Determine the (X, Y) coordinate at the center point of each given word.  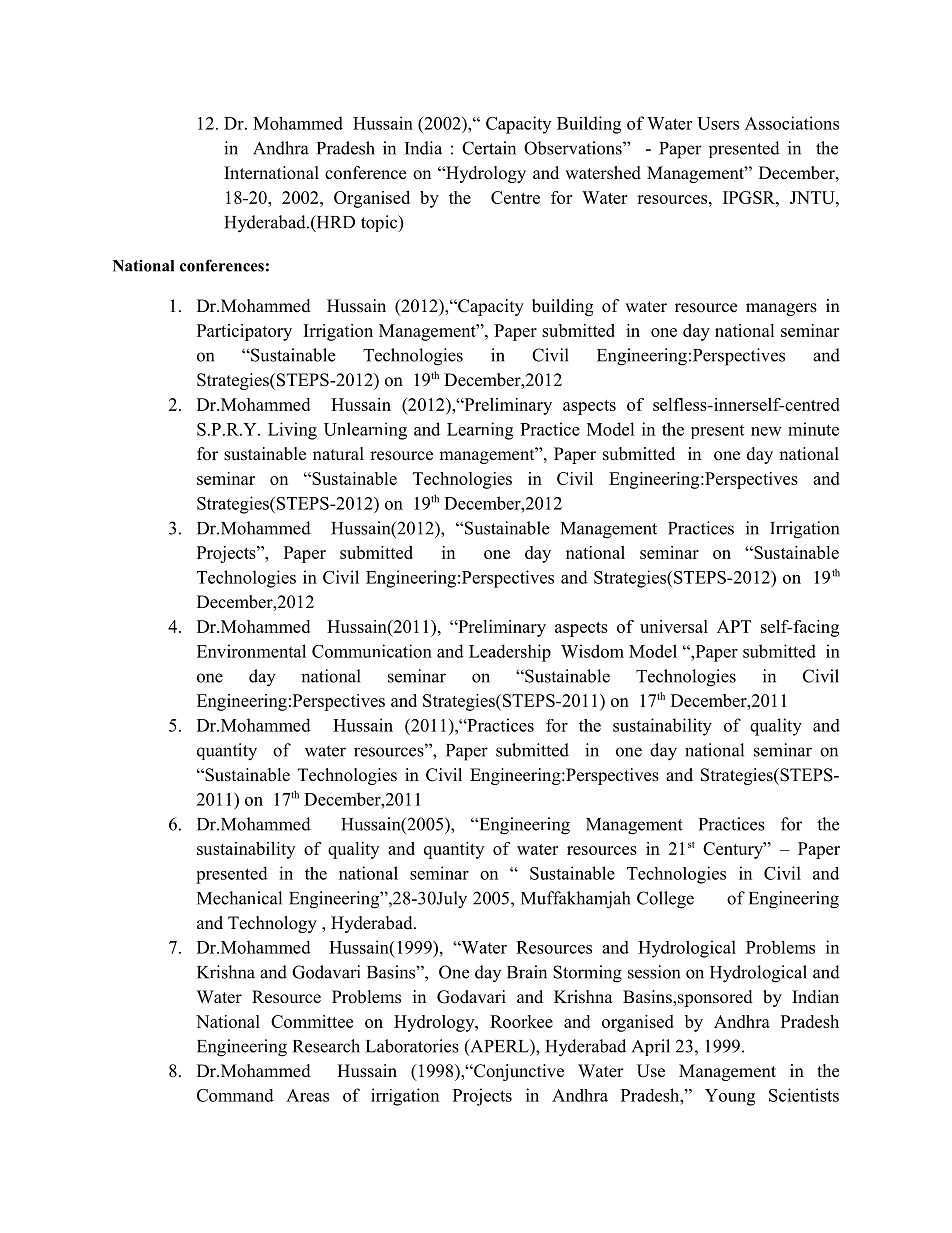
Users (718, 123)
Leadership (510, 653)
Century (734, 850)
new (766, 431)
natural (338, 454)
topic (380, 223)
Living (292, 431)
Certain (489, 148)
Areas (307, 1095)
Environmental (251, 651)
